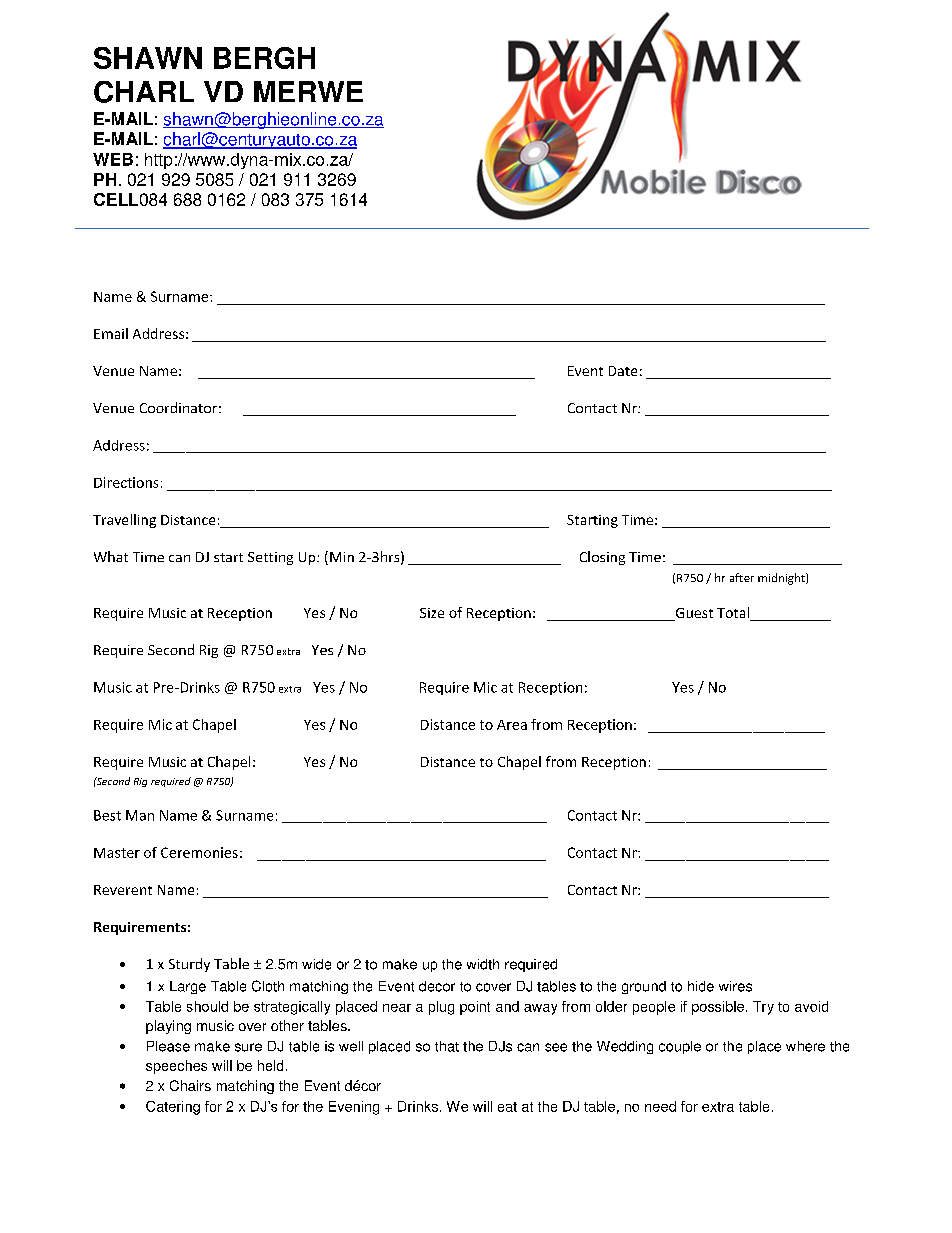  Describe the element at coordinates (113, 159) in the document. I see `WEB` at that location.
